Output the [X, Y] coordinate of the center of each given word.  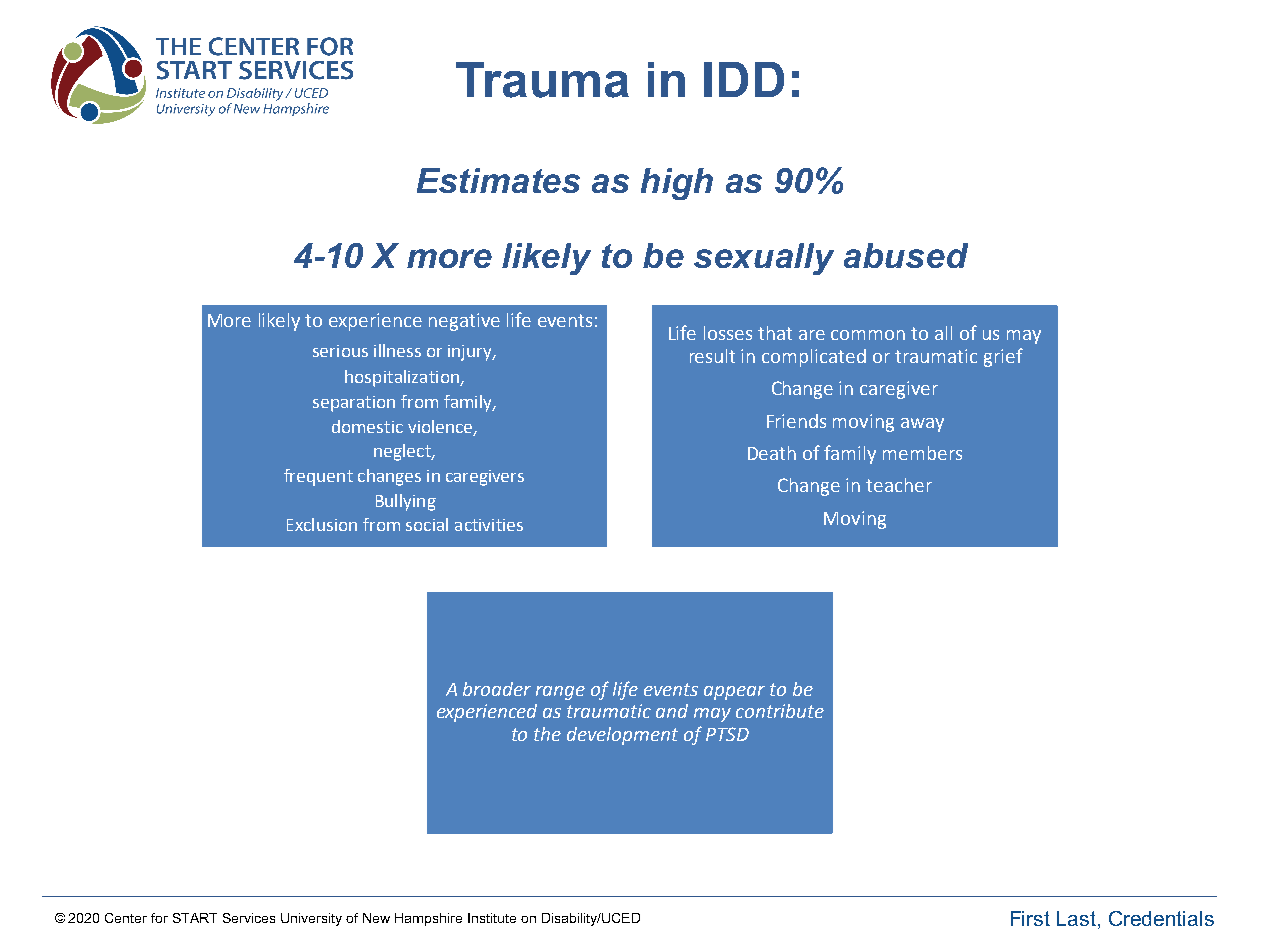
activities [489, 525]
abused [906, 255]
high [677, 184]
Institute [492, 918]
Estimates [498, 180]
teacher [899, 485]
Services [249, 918]
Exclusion [322, 524]
